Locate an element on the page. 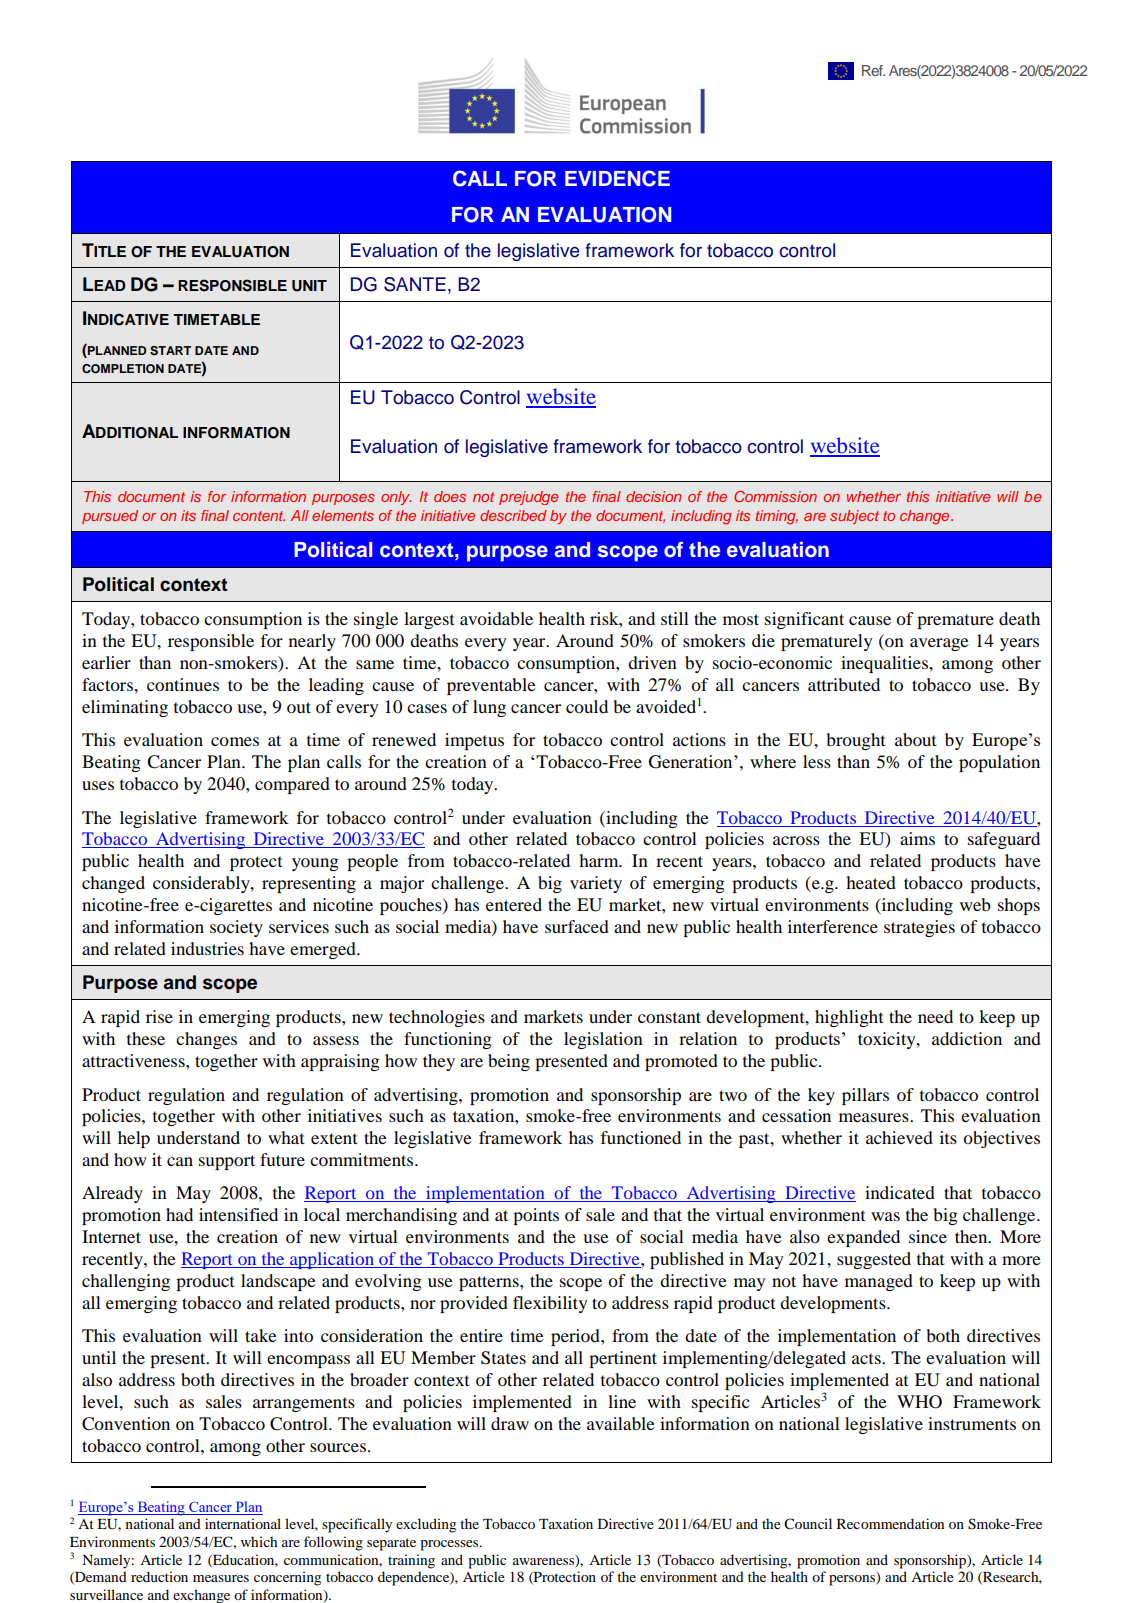 This page has width=1134, height=1603. which is located at coordinates (259, 1541).
